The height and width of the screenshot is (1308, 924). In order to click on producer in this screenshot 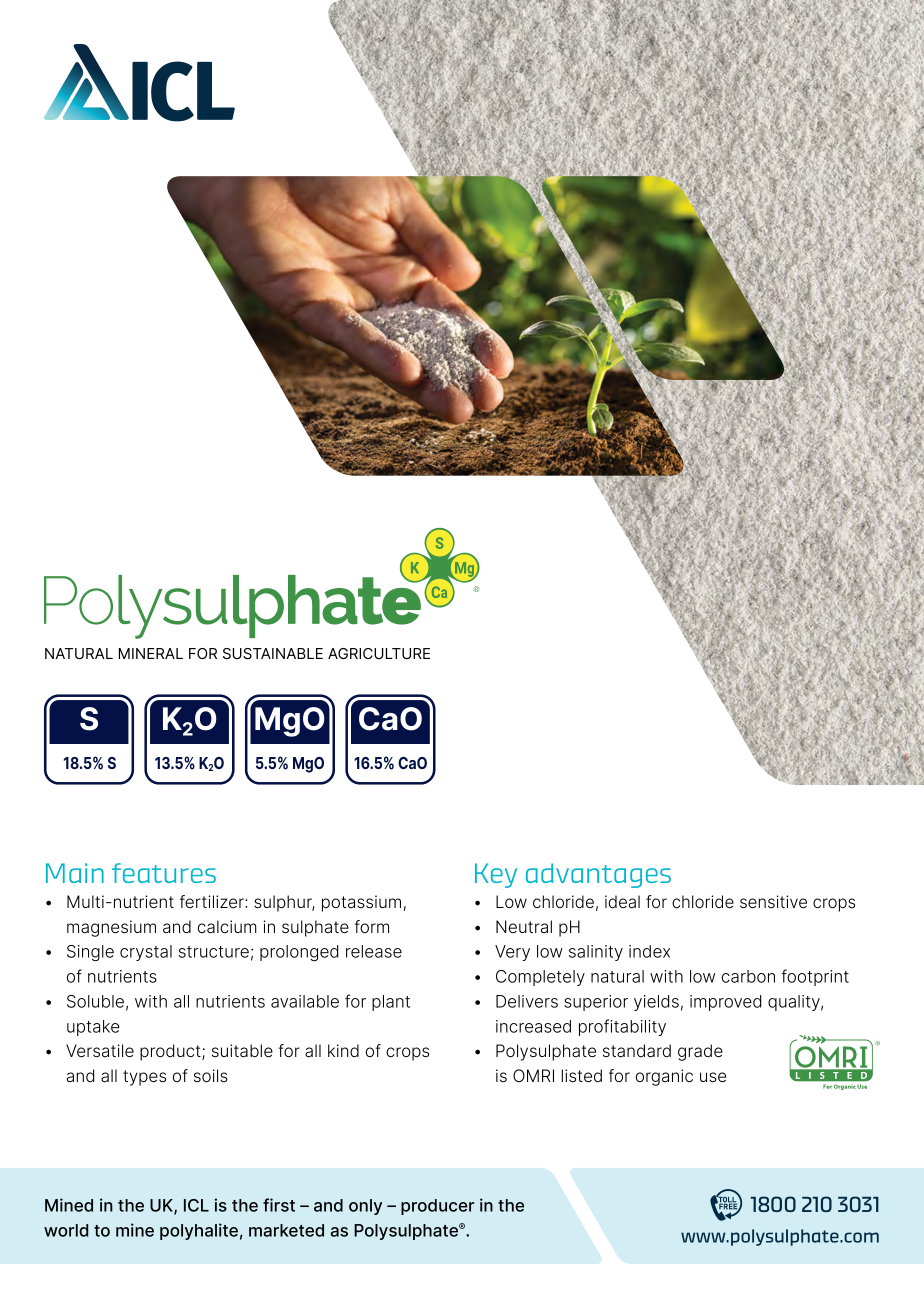, I will do `click(437, 1207)`.
